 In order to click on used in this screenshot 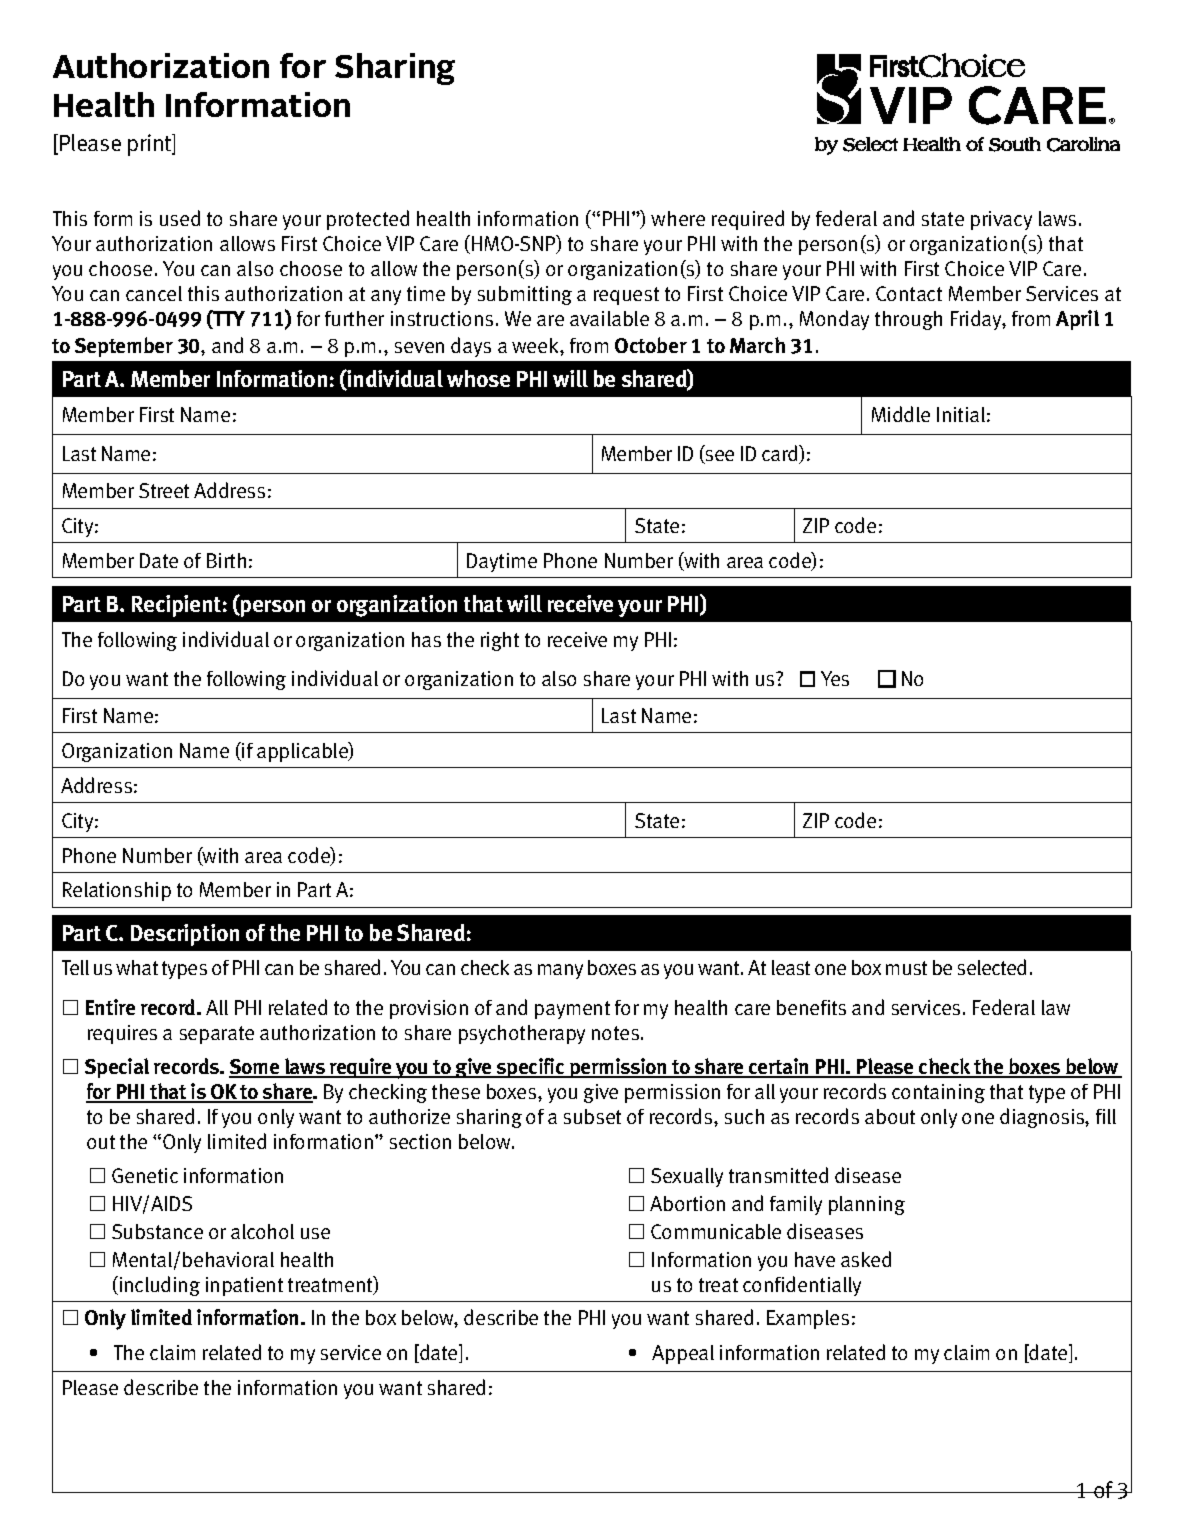, I will do `click(180, 218)`.
